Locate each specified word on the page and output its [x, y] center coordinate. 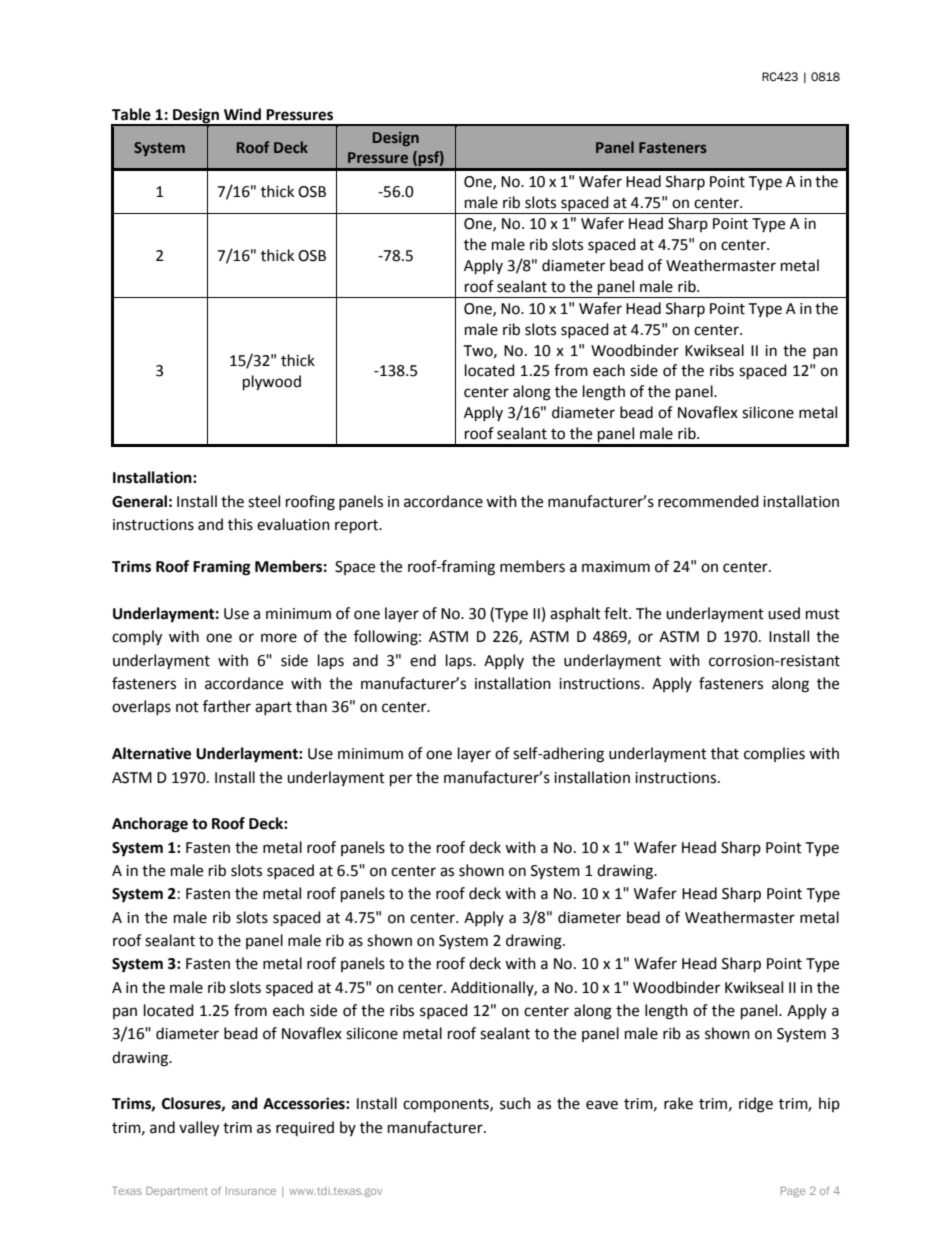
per [401, 780]
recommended [708, 501]
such [515, 1103]
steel [264, 501]
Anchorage [150, 825]
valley [199, 1129]
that [725, 753]
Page [793, 1192]
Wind [242, 114]
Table [131, 114]
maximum [616, 567]
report [357, 527]
